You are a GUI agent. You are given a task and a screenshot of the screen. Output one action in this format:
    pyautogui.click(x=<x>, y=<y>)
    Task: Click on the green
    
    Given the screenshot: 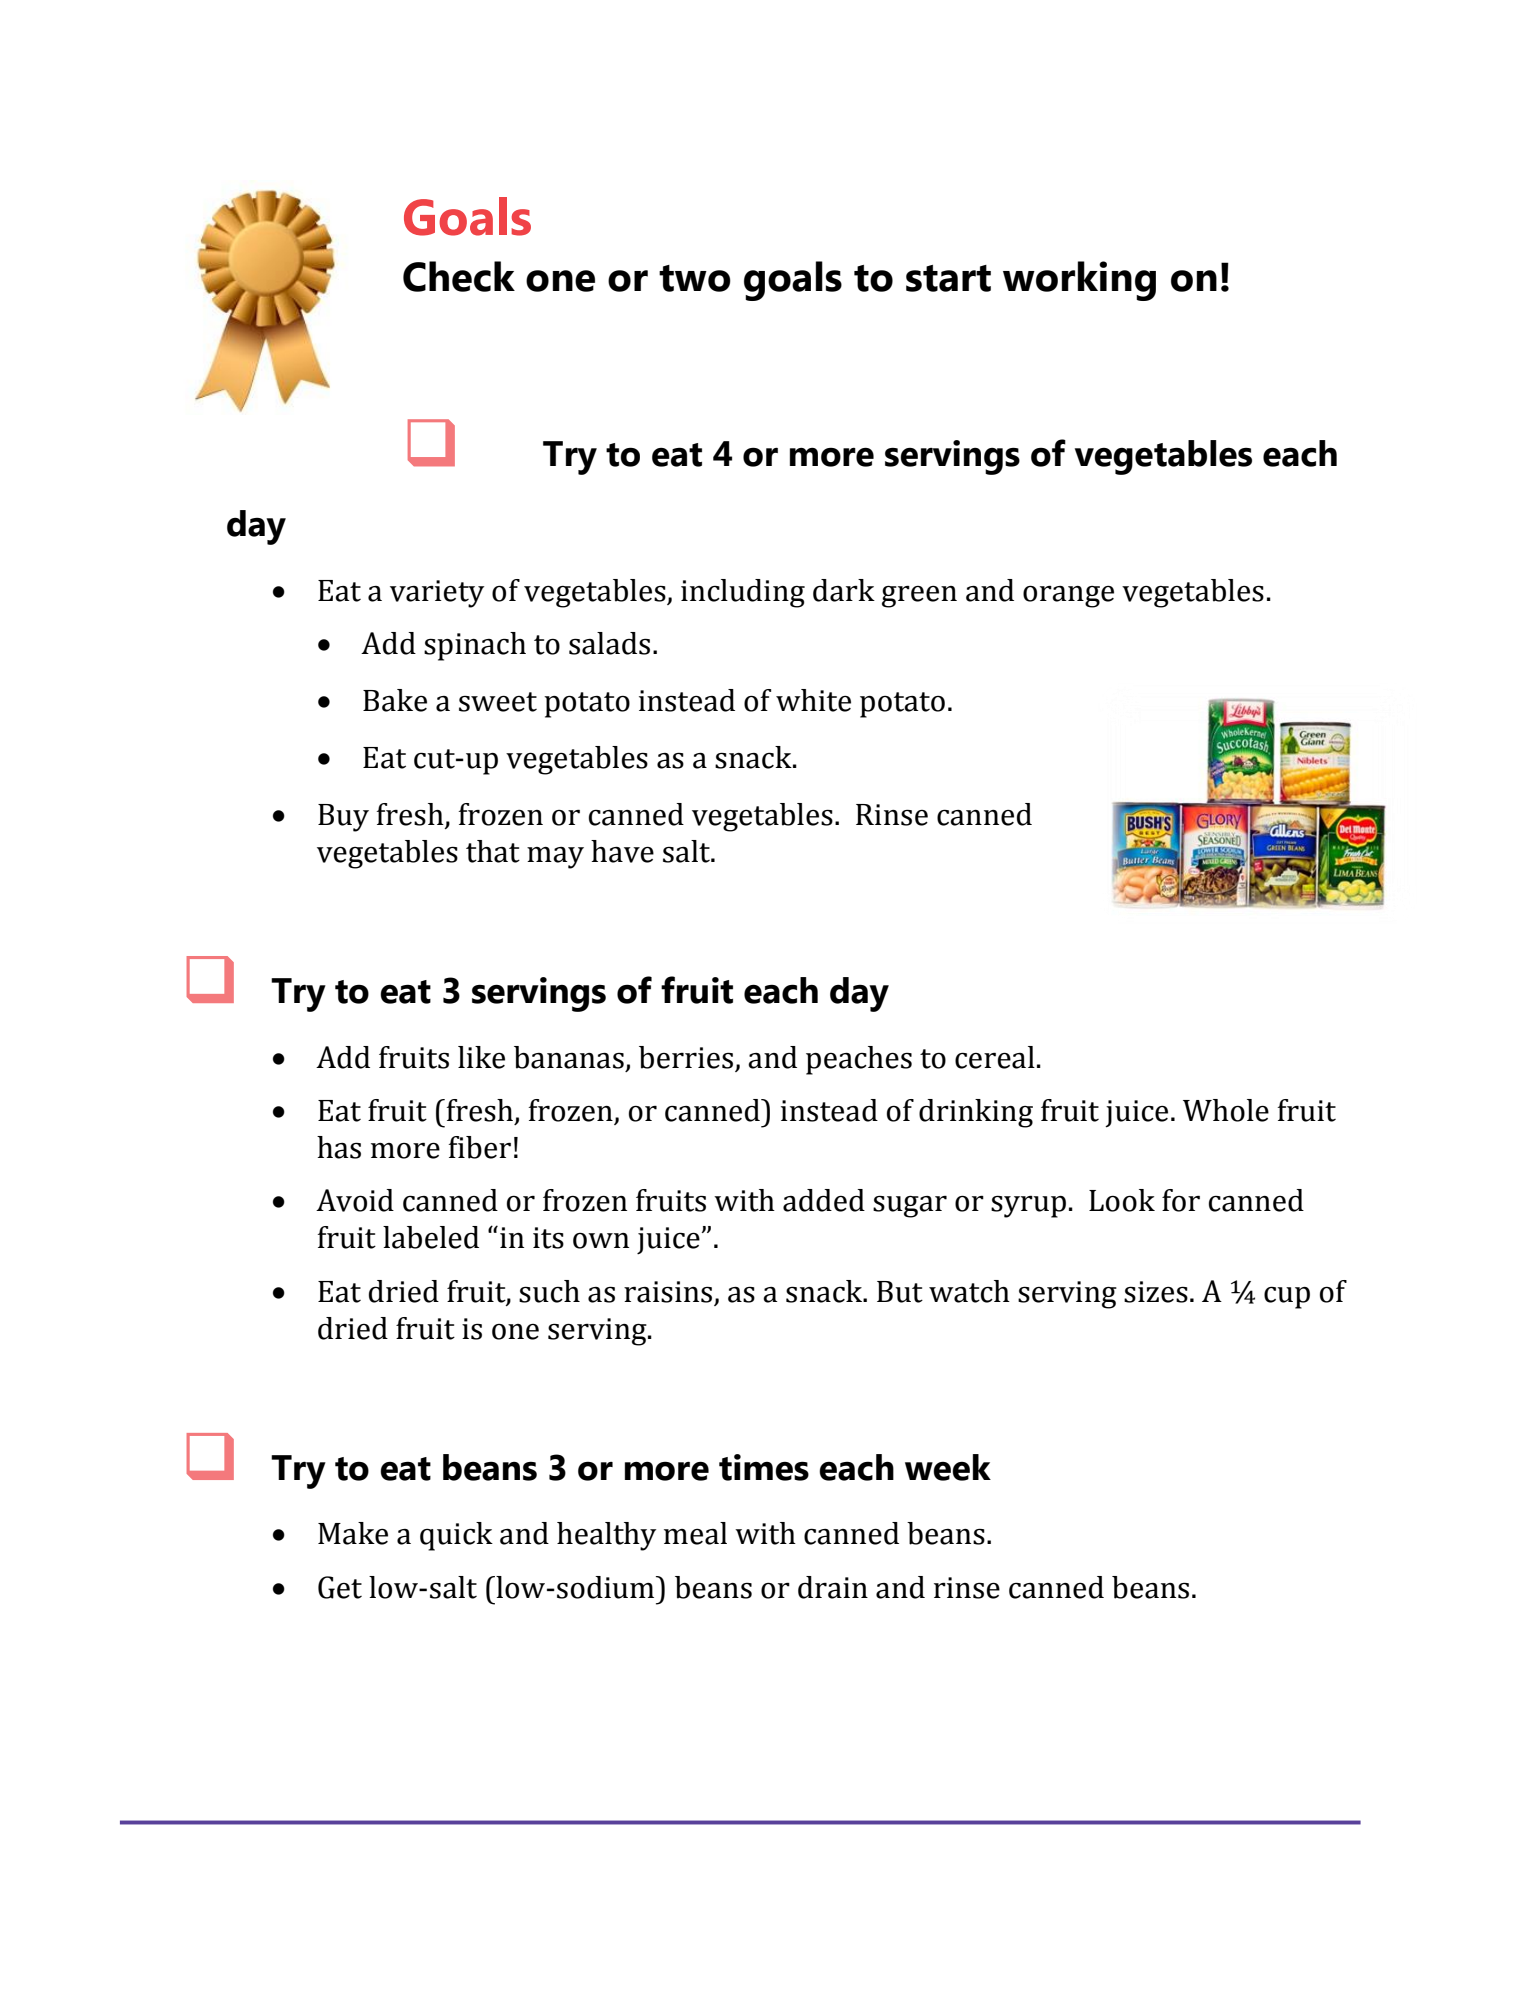 What is the action you would take?
    pyautogui.click(x=919, y=596)
